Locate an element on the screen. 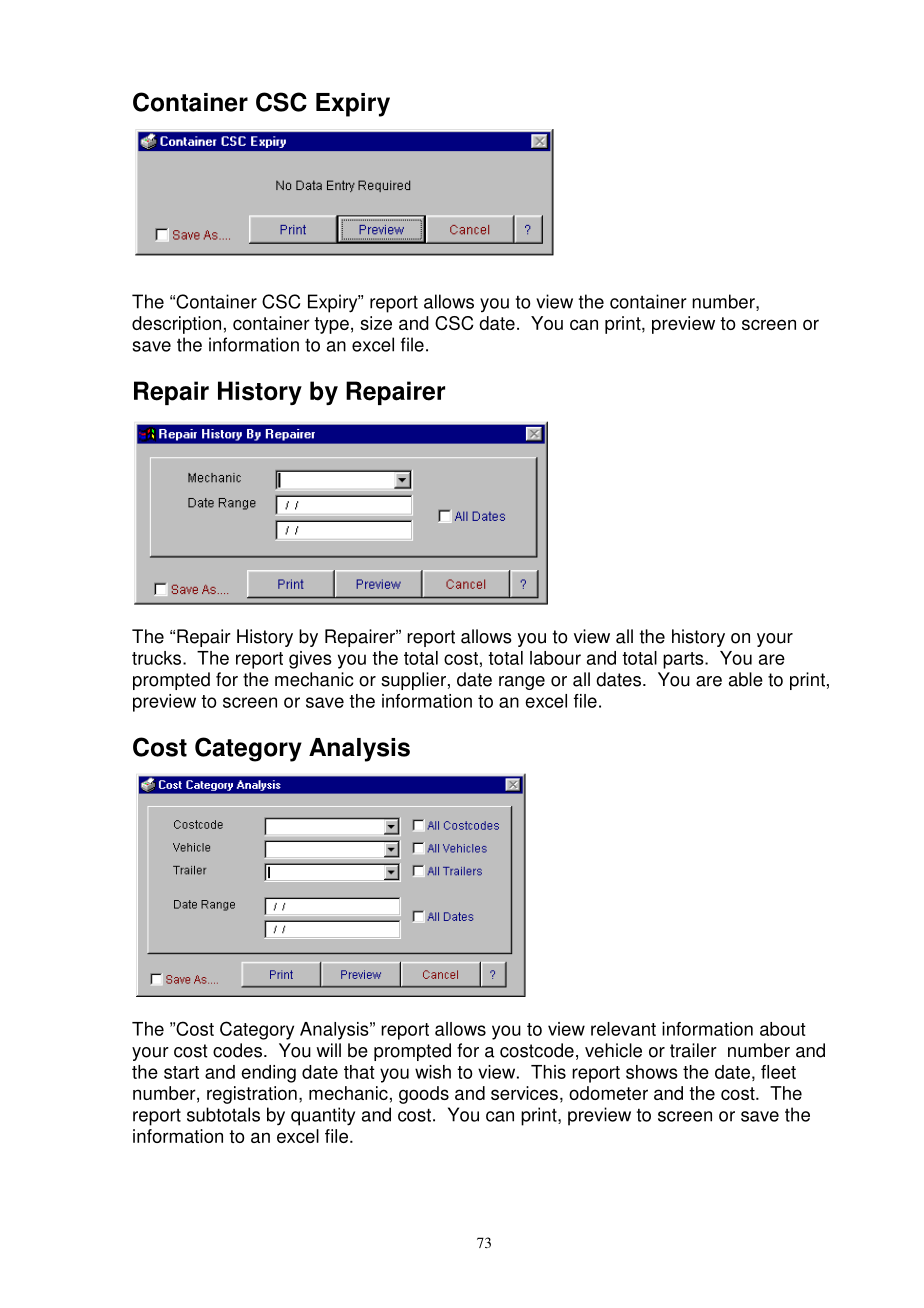  shows is located at coordinates (652, 1072).
